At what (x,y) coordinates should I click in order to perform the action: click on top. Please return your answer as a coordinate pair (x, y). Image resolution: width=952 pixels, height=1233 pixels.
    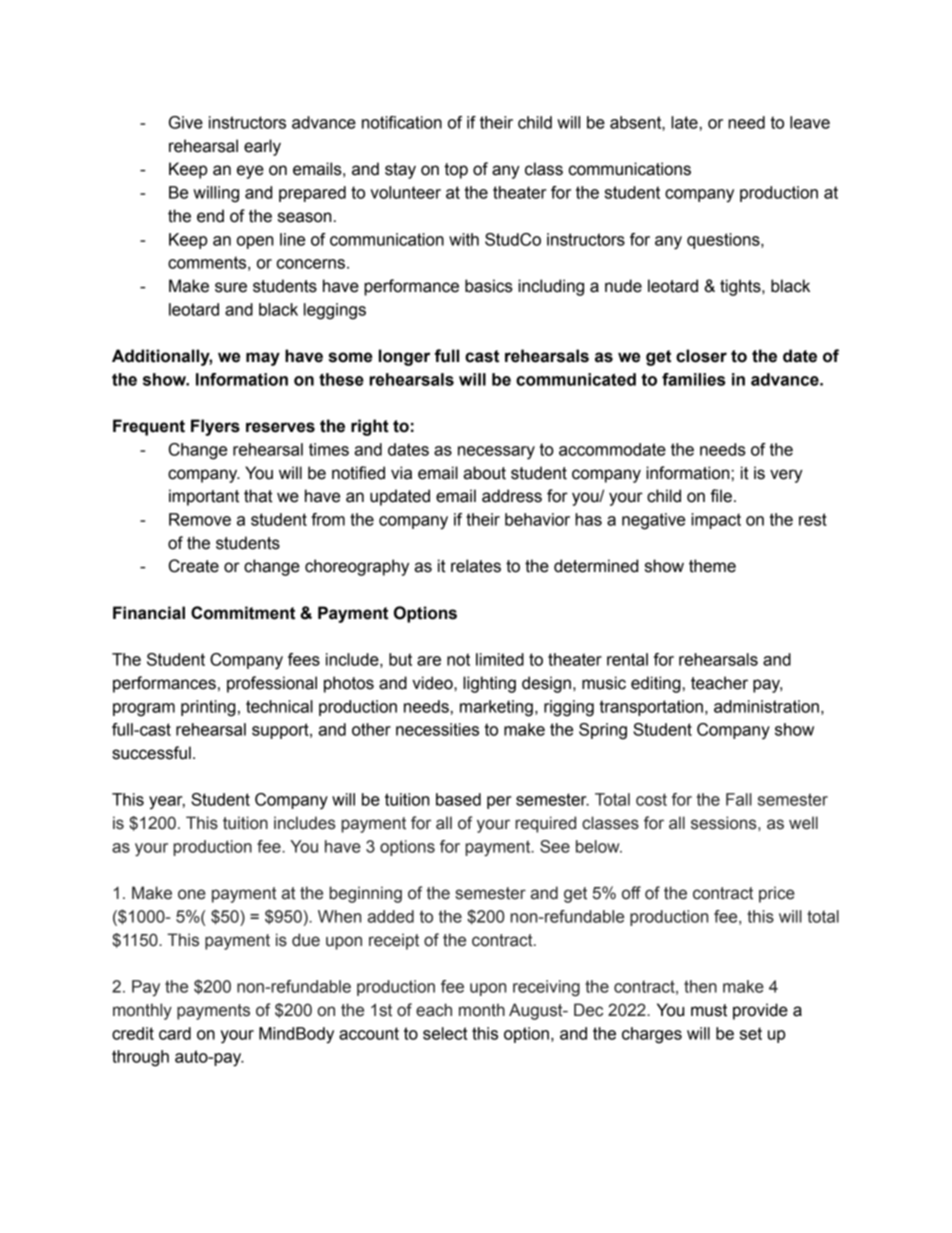
    Looking at the image, I should click on (456, 171).
